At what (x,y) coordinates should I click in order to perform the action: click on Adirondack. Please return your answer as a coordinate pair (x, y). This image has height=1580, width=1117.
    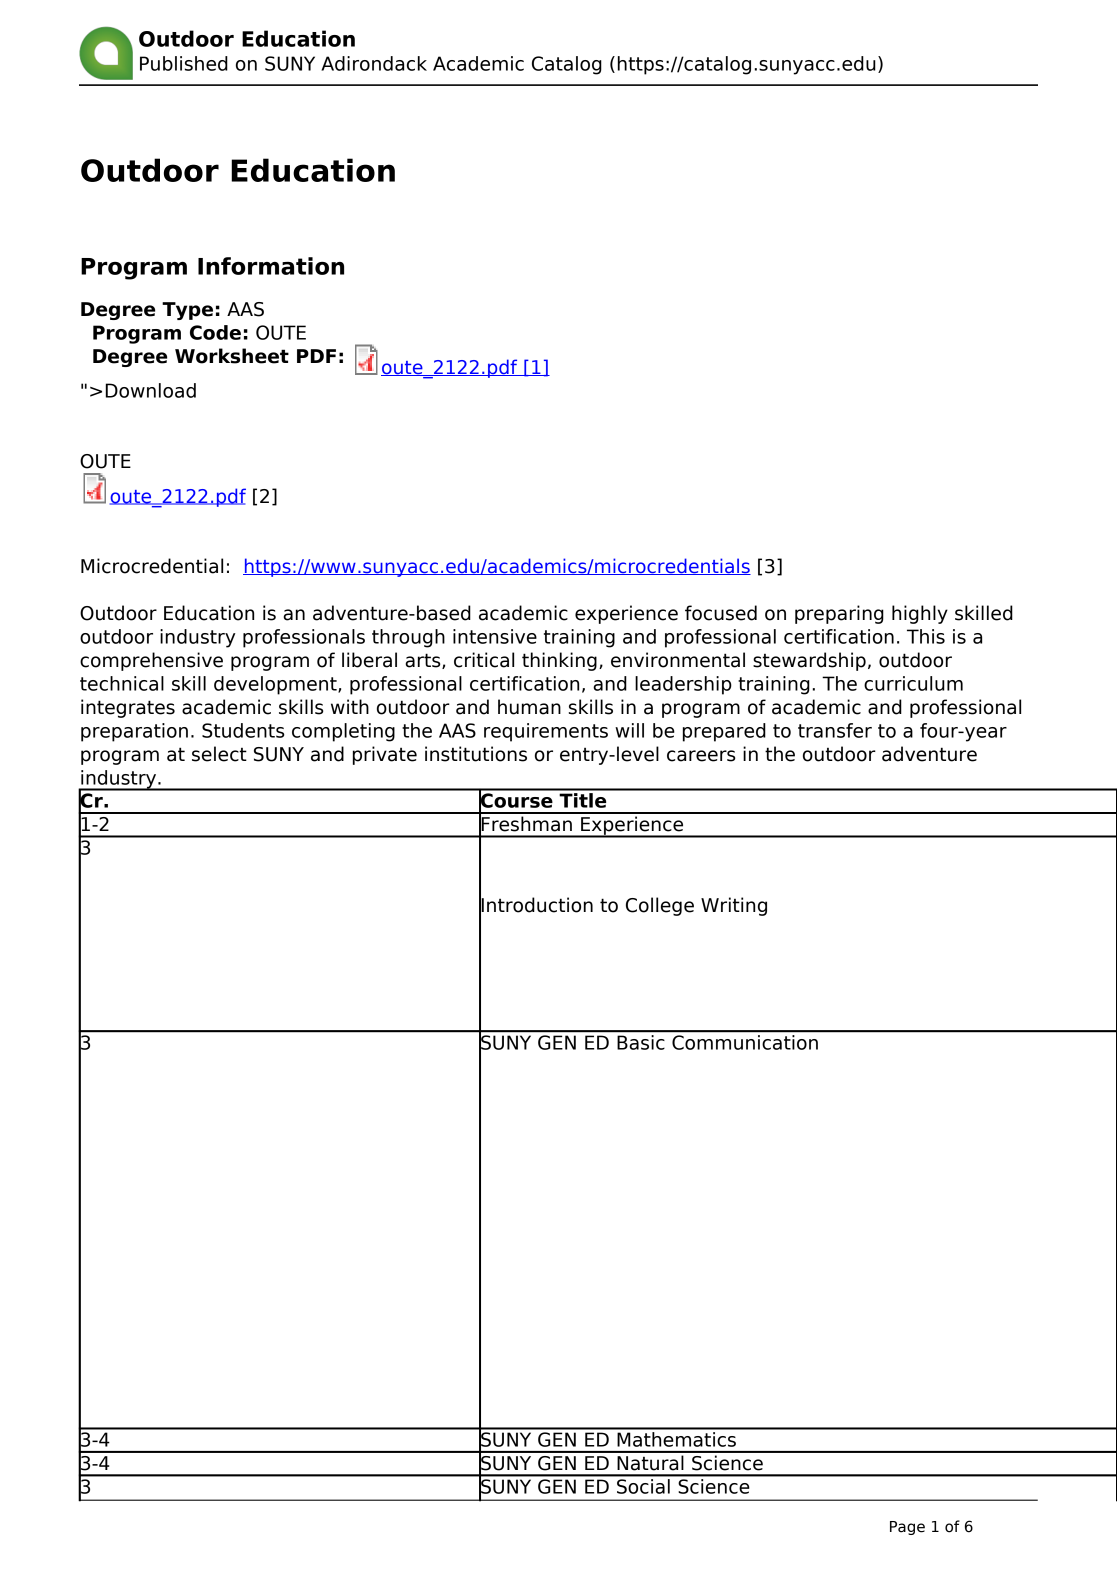
    Looking at the image, I should click on (374, 63).
